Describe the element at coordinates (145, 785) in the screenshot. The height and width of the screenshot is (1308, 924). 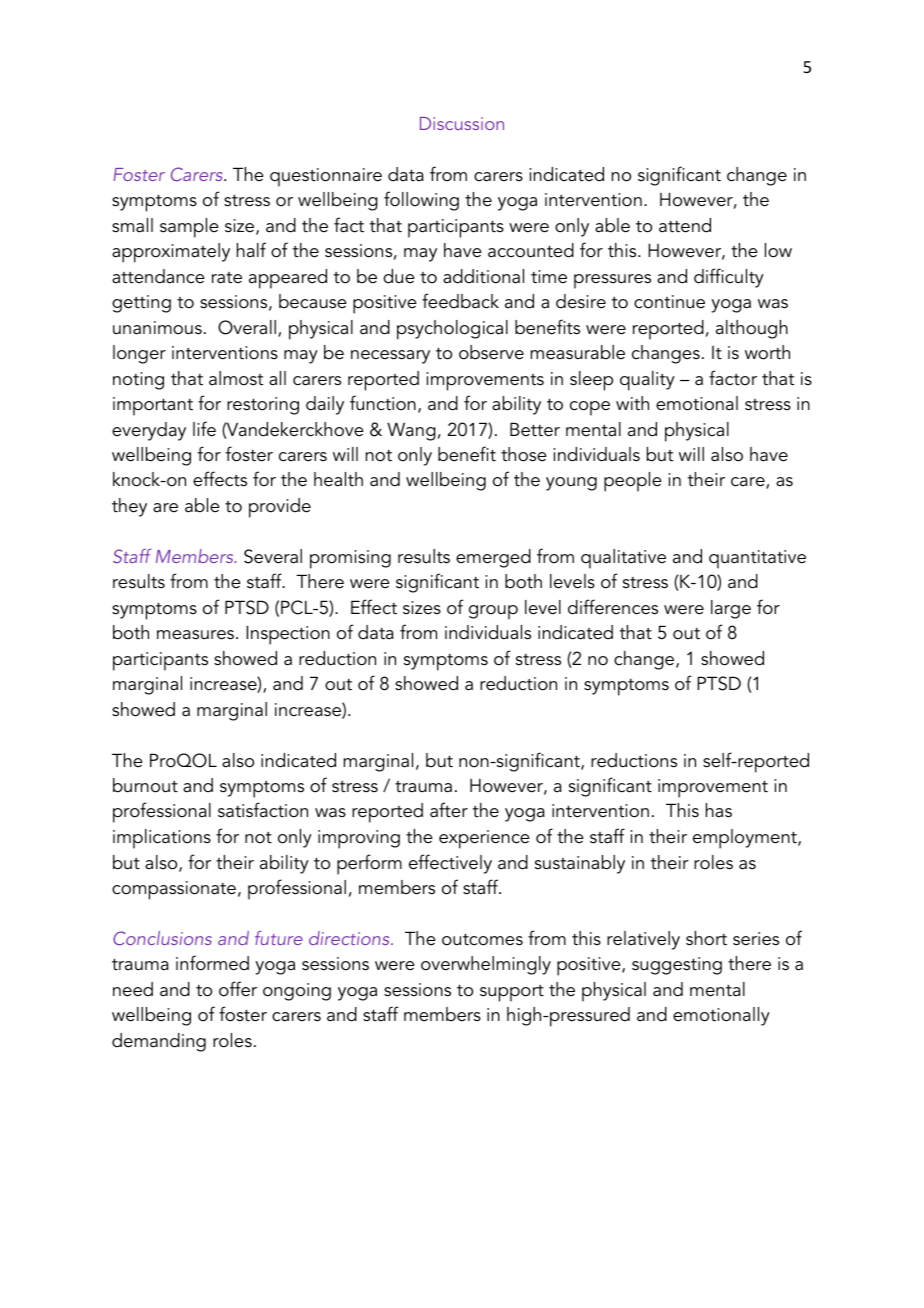
I see `burnout` at that location.
